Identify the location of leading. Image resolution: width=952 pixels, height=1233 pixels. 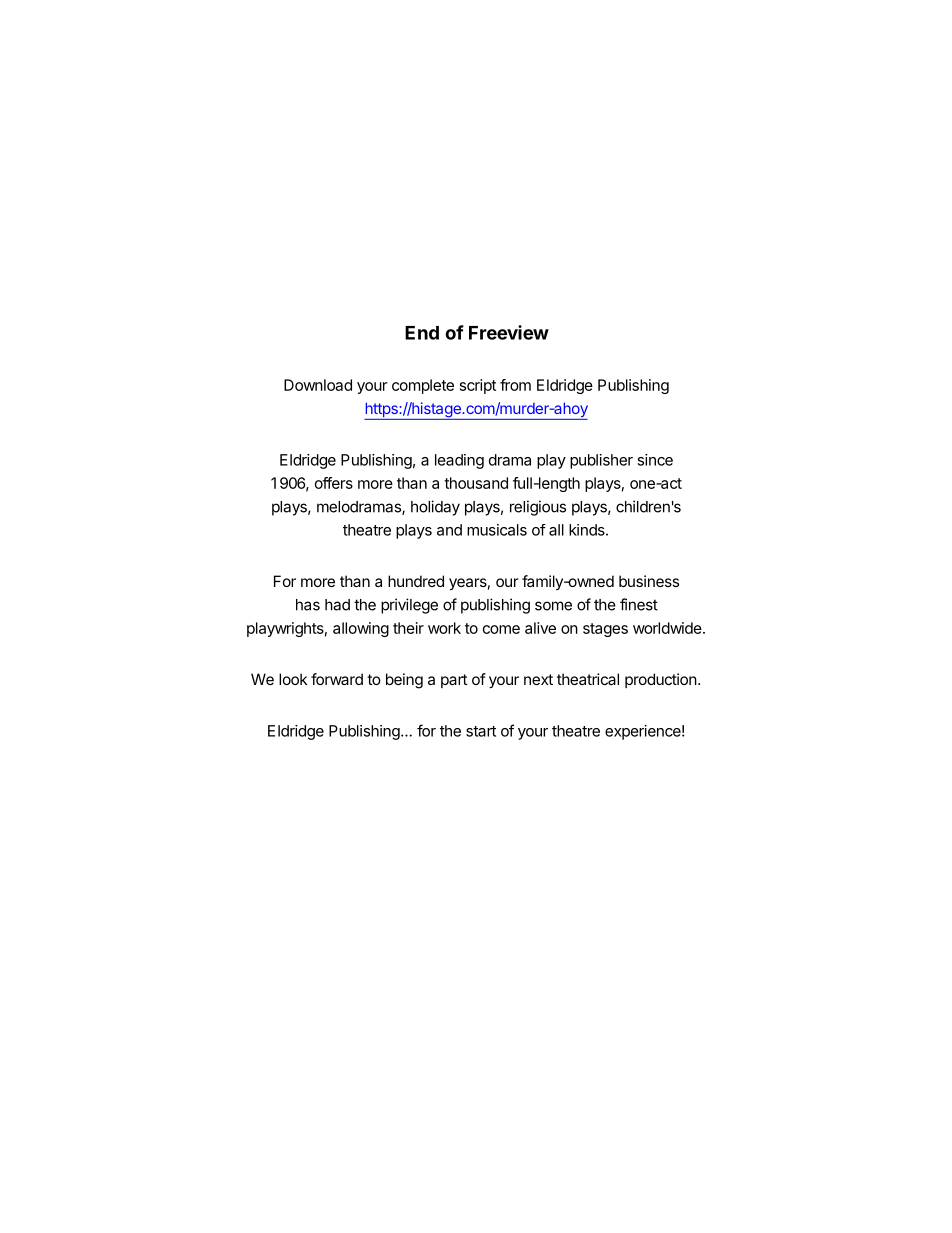
(459, 461).
